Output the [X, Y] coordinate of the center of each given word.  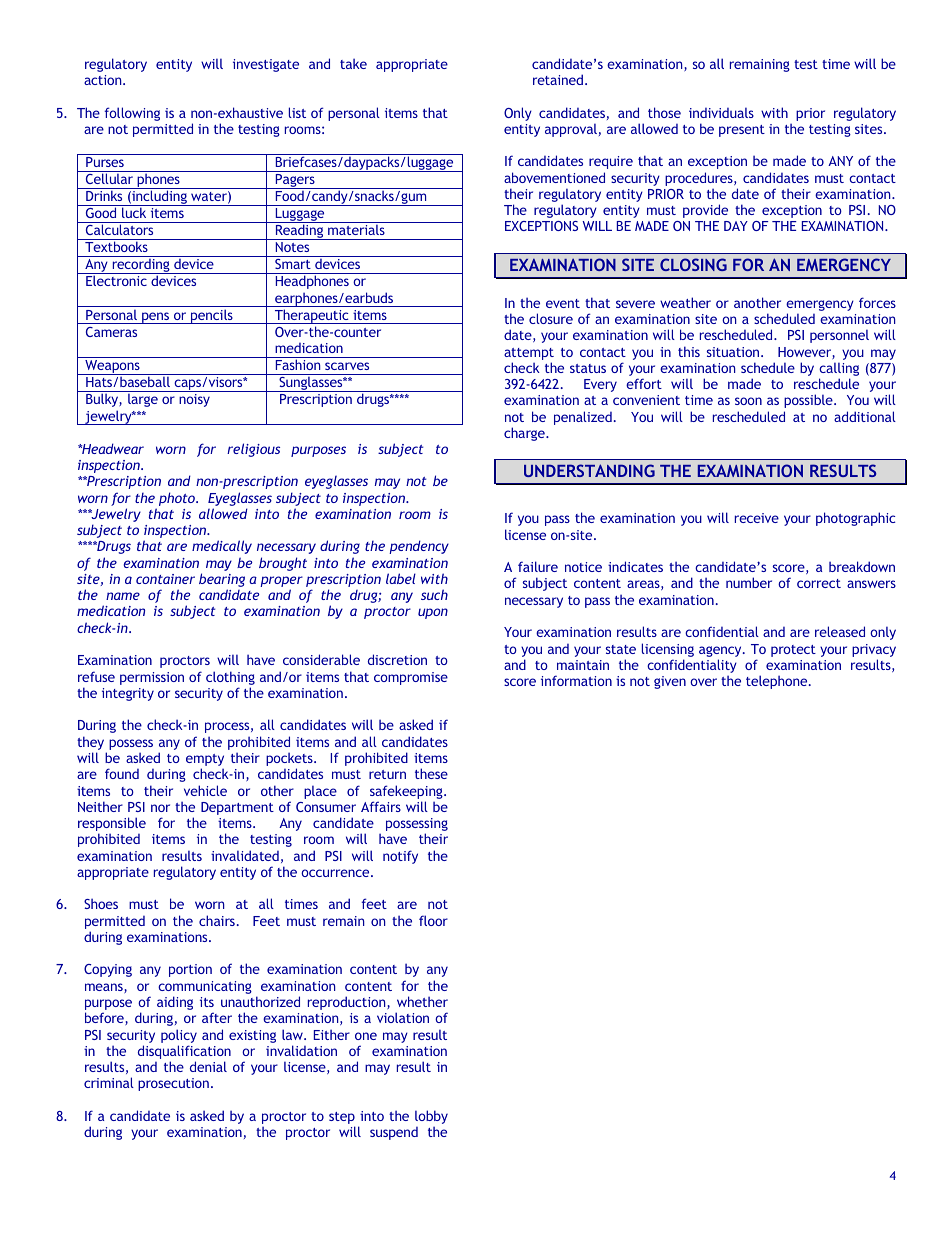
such [434, 594]
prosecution [173, 1084]
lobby [431, 1118]
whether [422, 1001]
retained [558, 79]
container [165, 579]
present [742, 131]
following [132, 114]
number [749, 582]
